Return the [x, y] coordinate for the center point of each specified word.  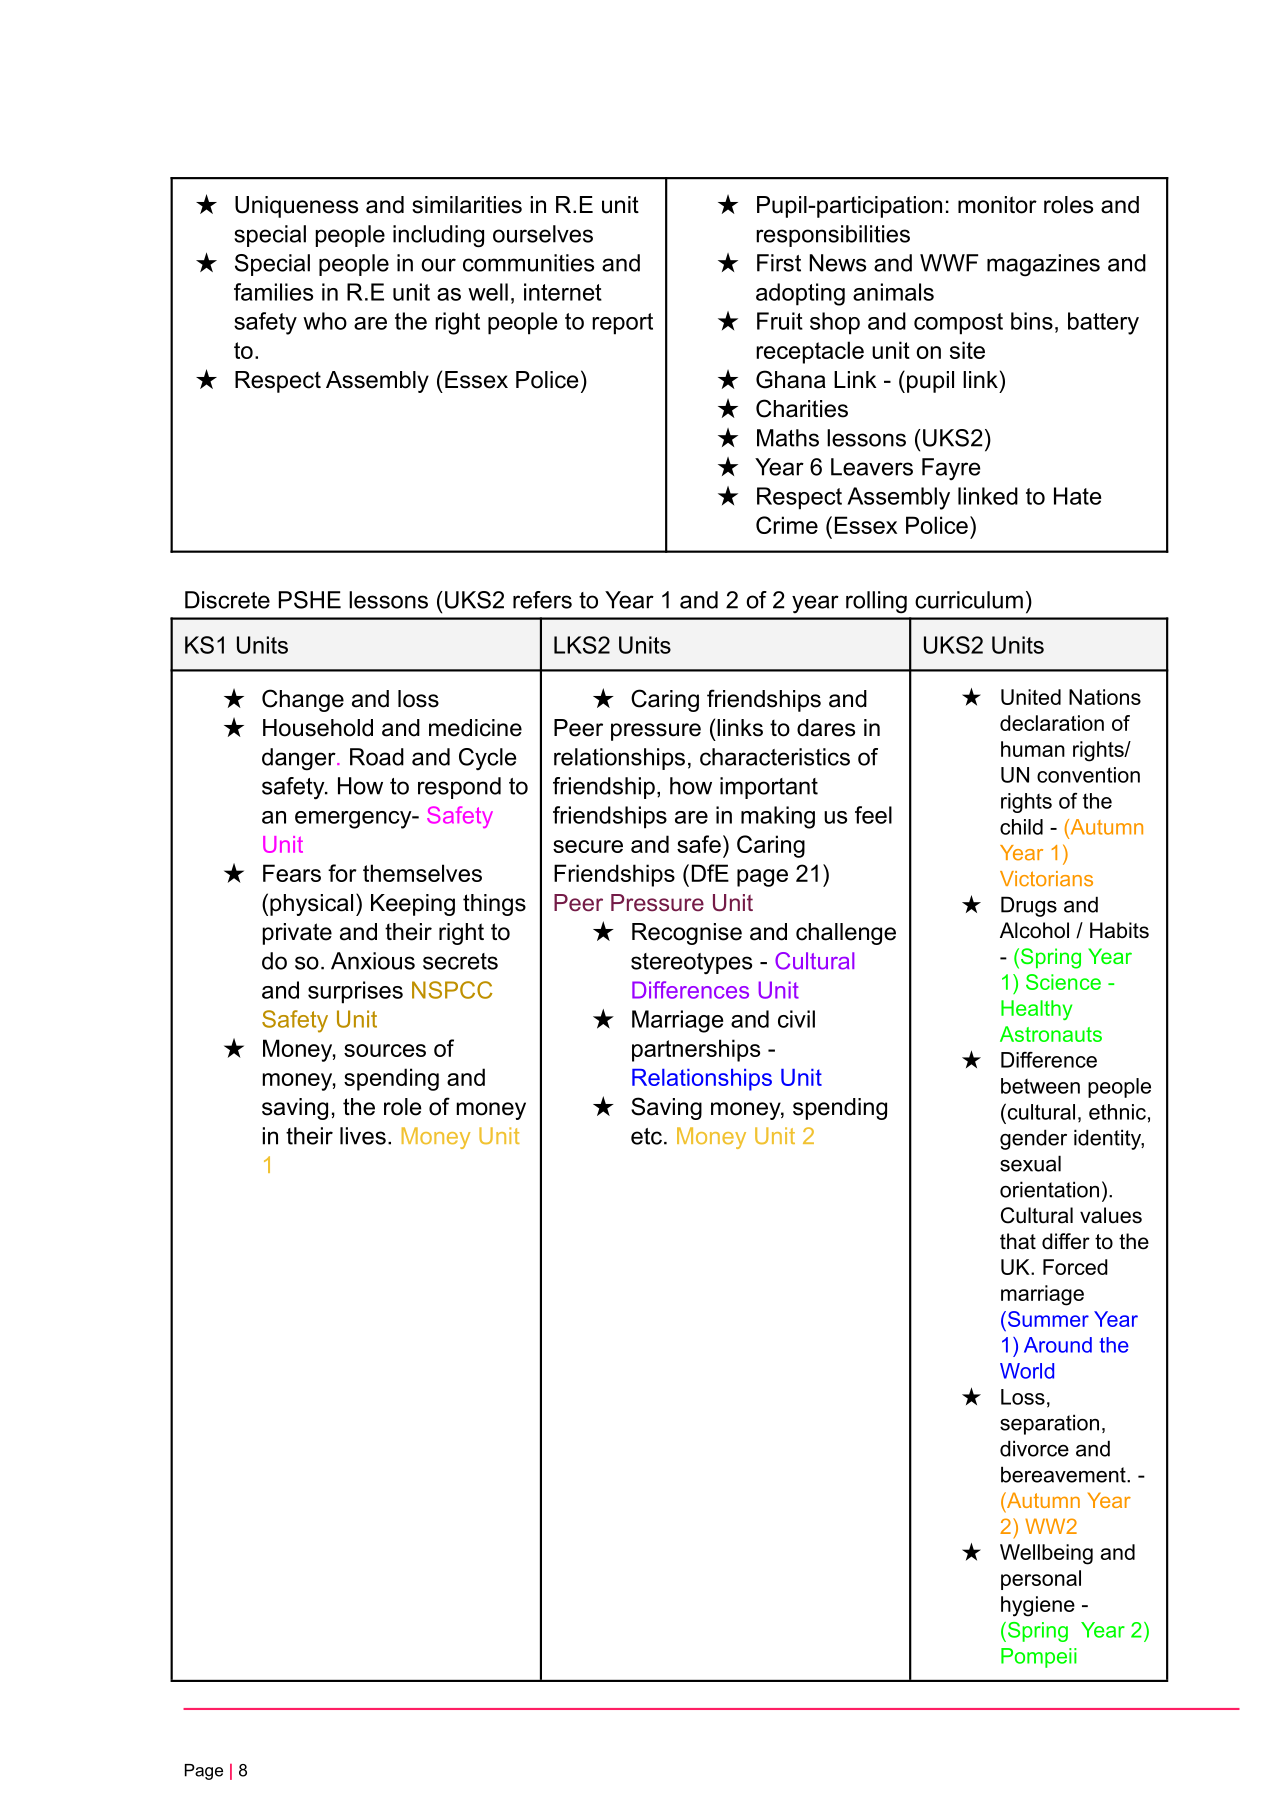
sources [385, 1050]
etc [646, 1136]
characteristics [775, 757]
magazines [1043, 265]
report [622, 324]
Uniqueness [296, 207]
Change [303, 700]
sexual [1030, 1163]
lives [363, 1136]
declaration [1052, 723]
